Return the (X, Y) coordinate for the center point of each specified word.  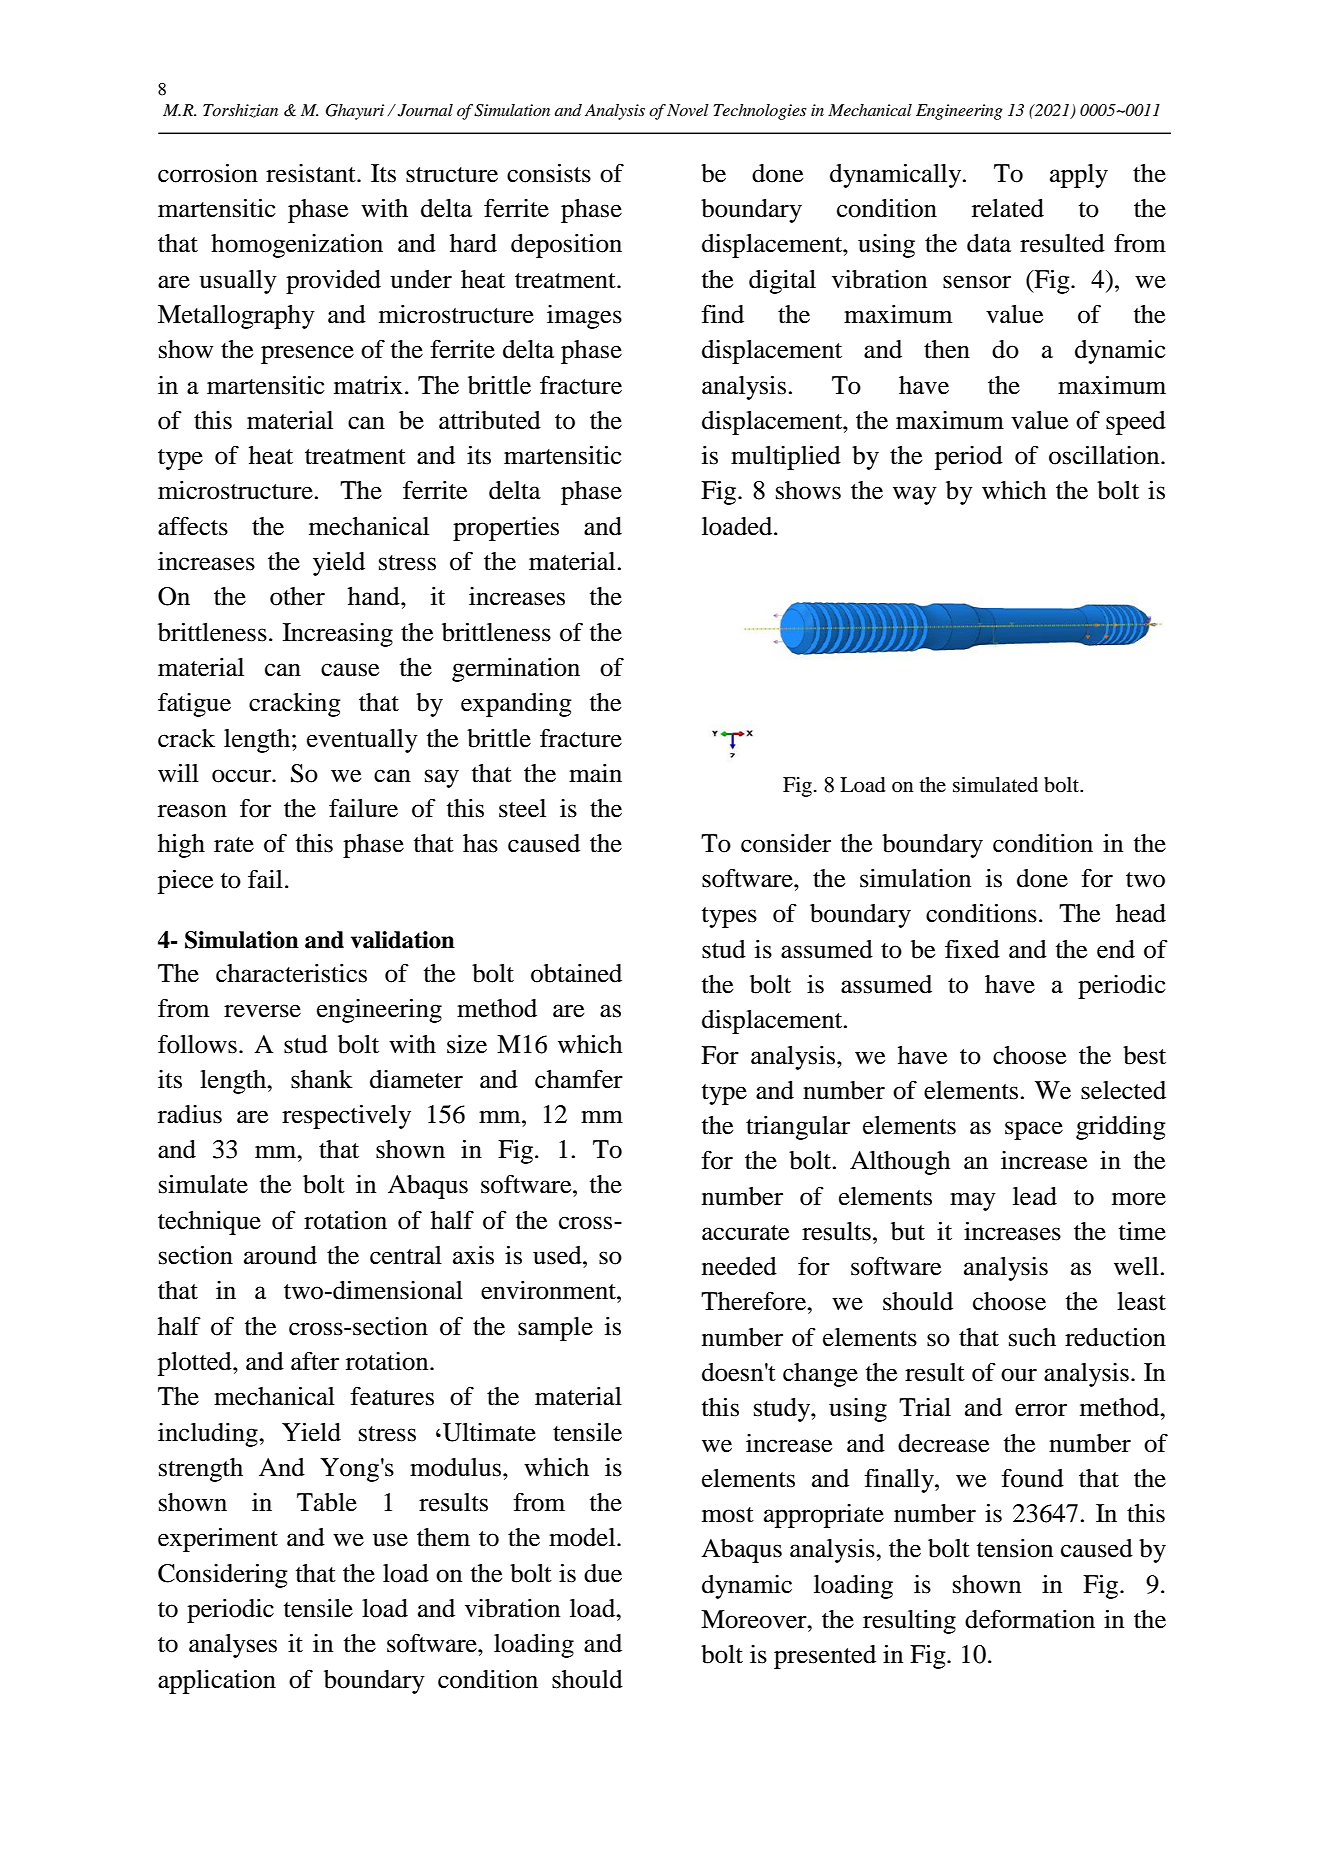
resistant (312, 173)
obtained (576, 973)
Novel (688, 110)
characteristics (291, 973)
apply (1079, 176)
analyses (233, 1646)
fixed (972, 949)
